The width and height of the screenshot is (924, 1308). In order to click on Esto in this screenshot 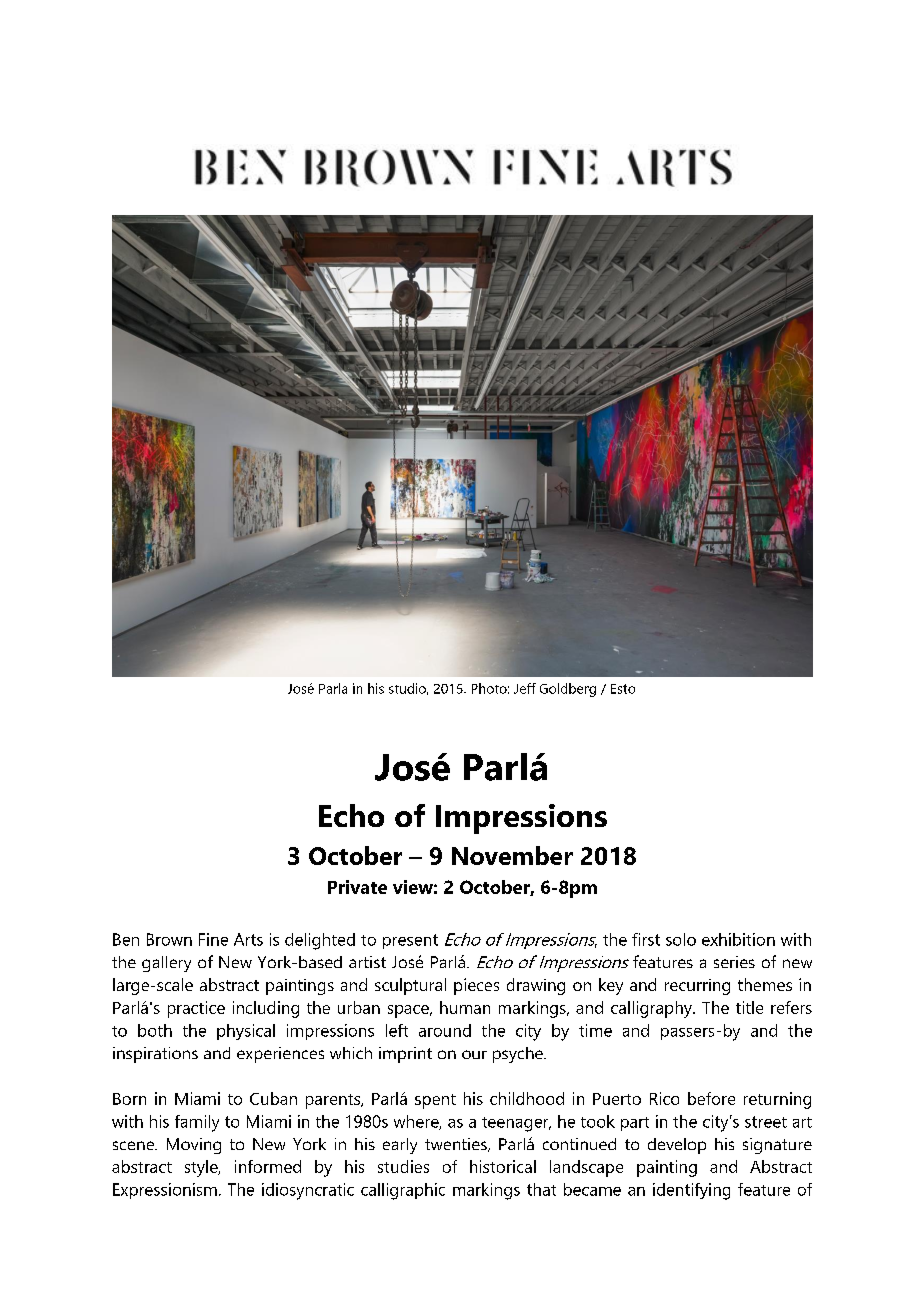, I will do `click(623, 689)`.
